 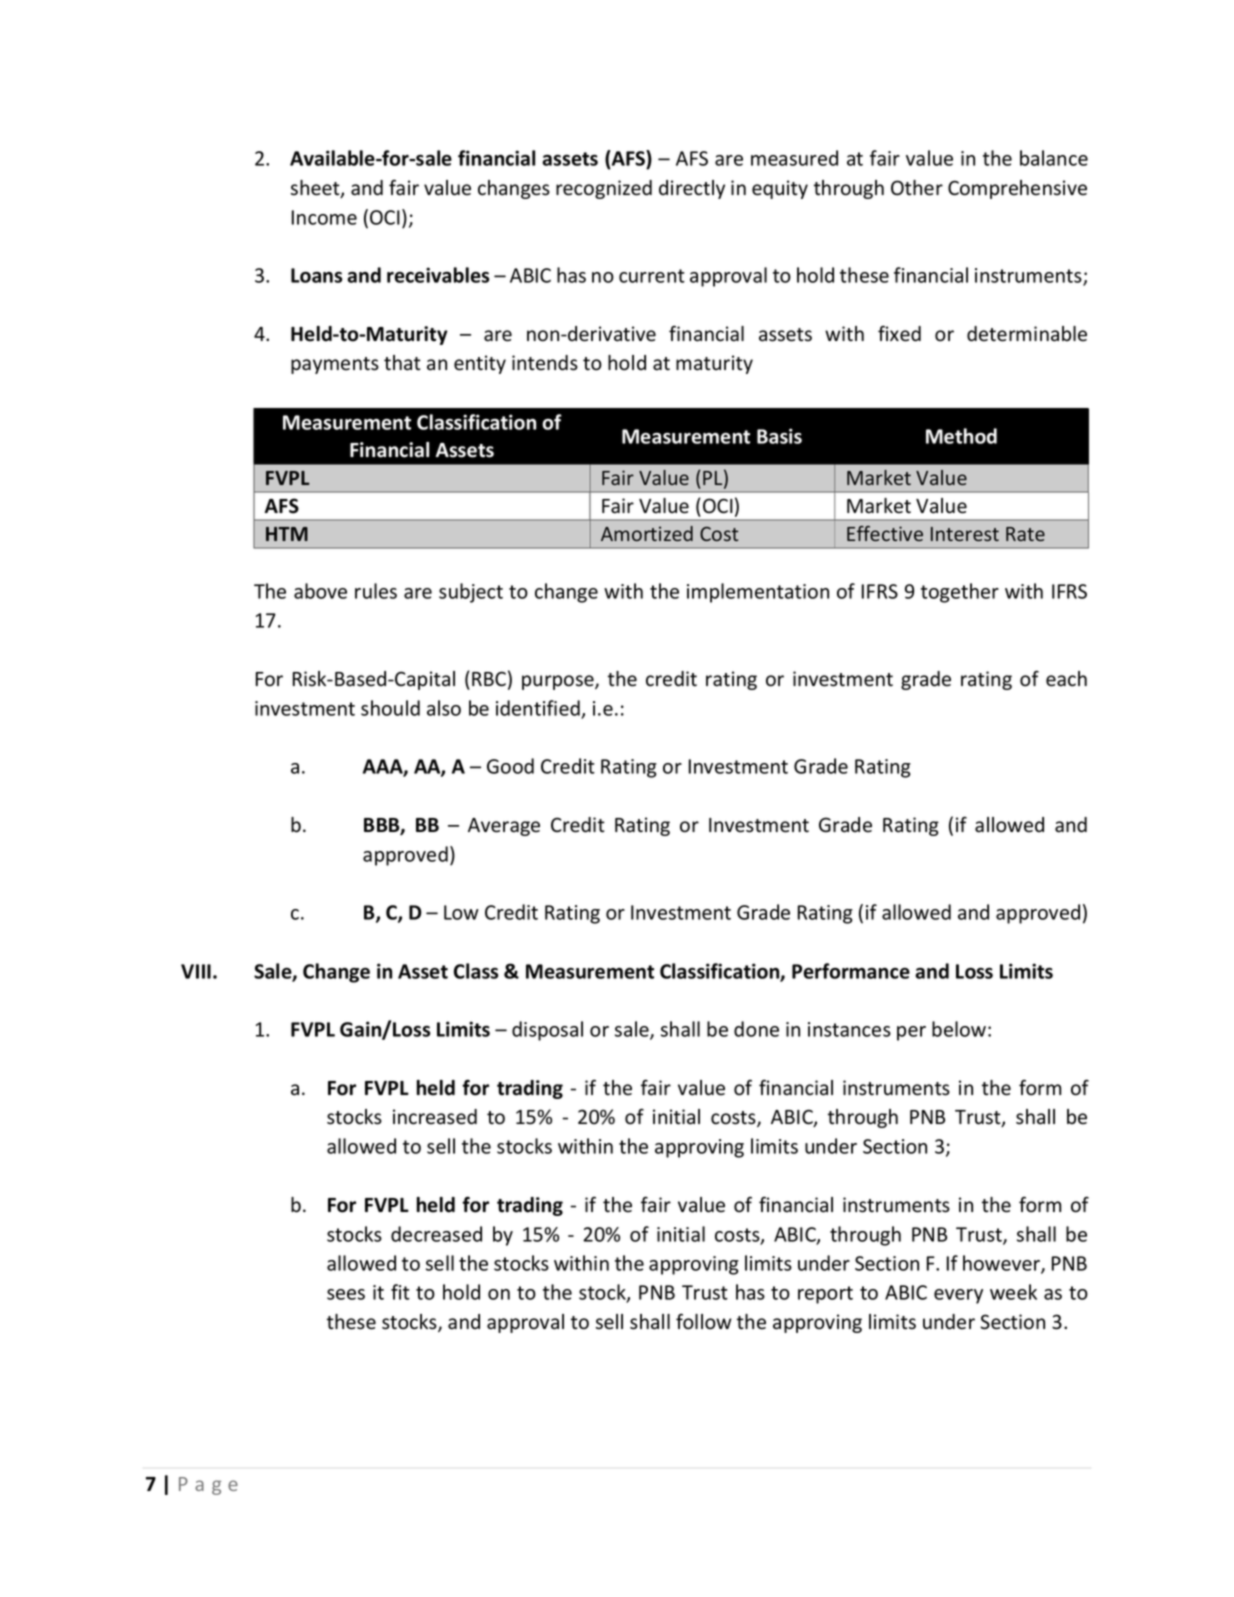 What do you see at coordinates (917, 188) in the screenshot?
I see `Other` at bounding box center [917, 188].
